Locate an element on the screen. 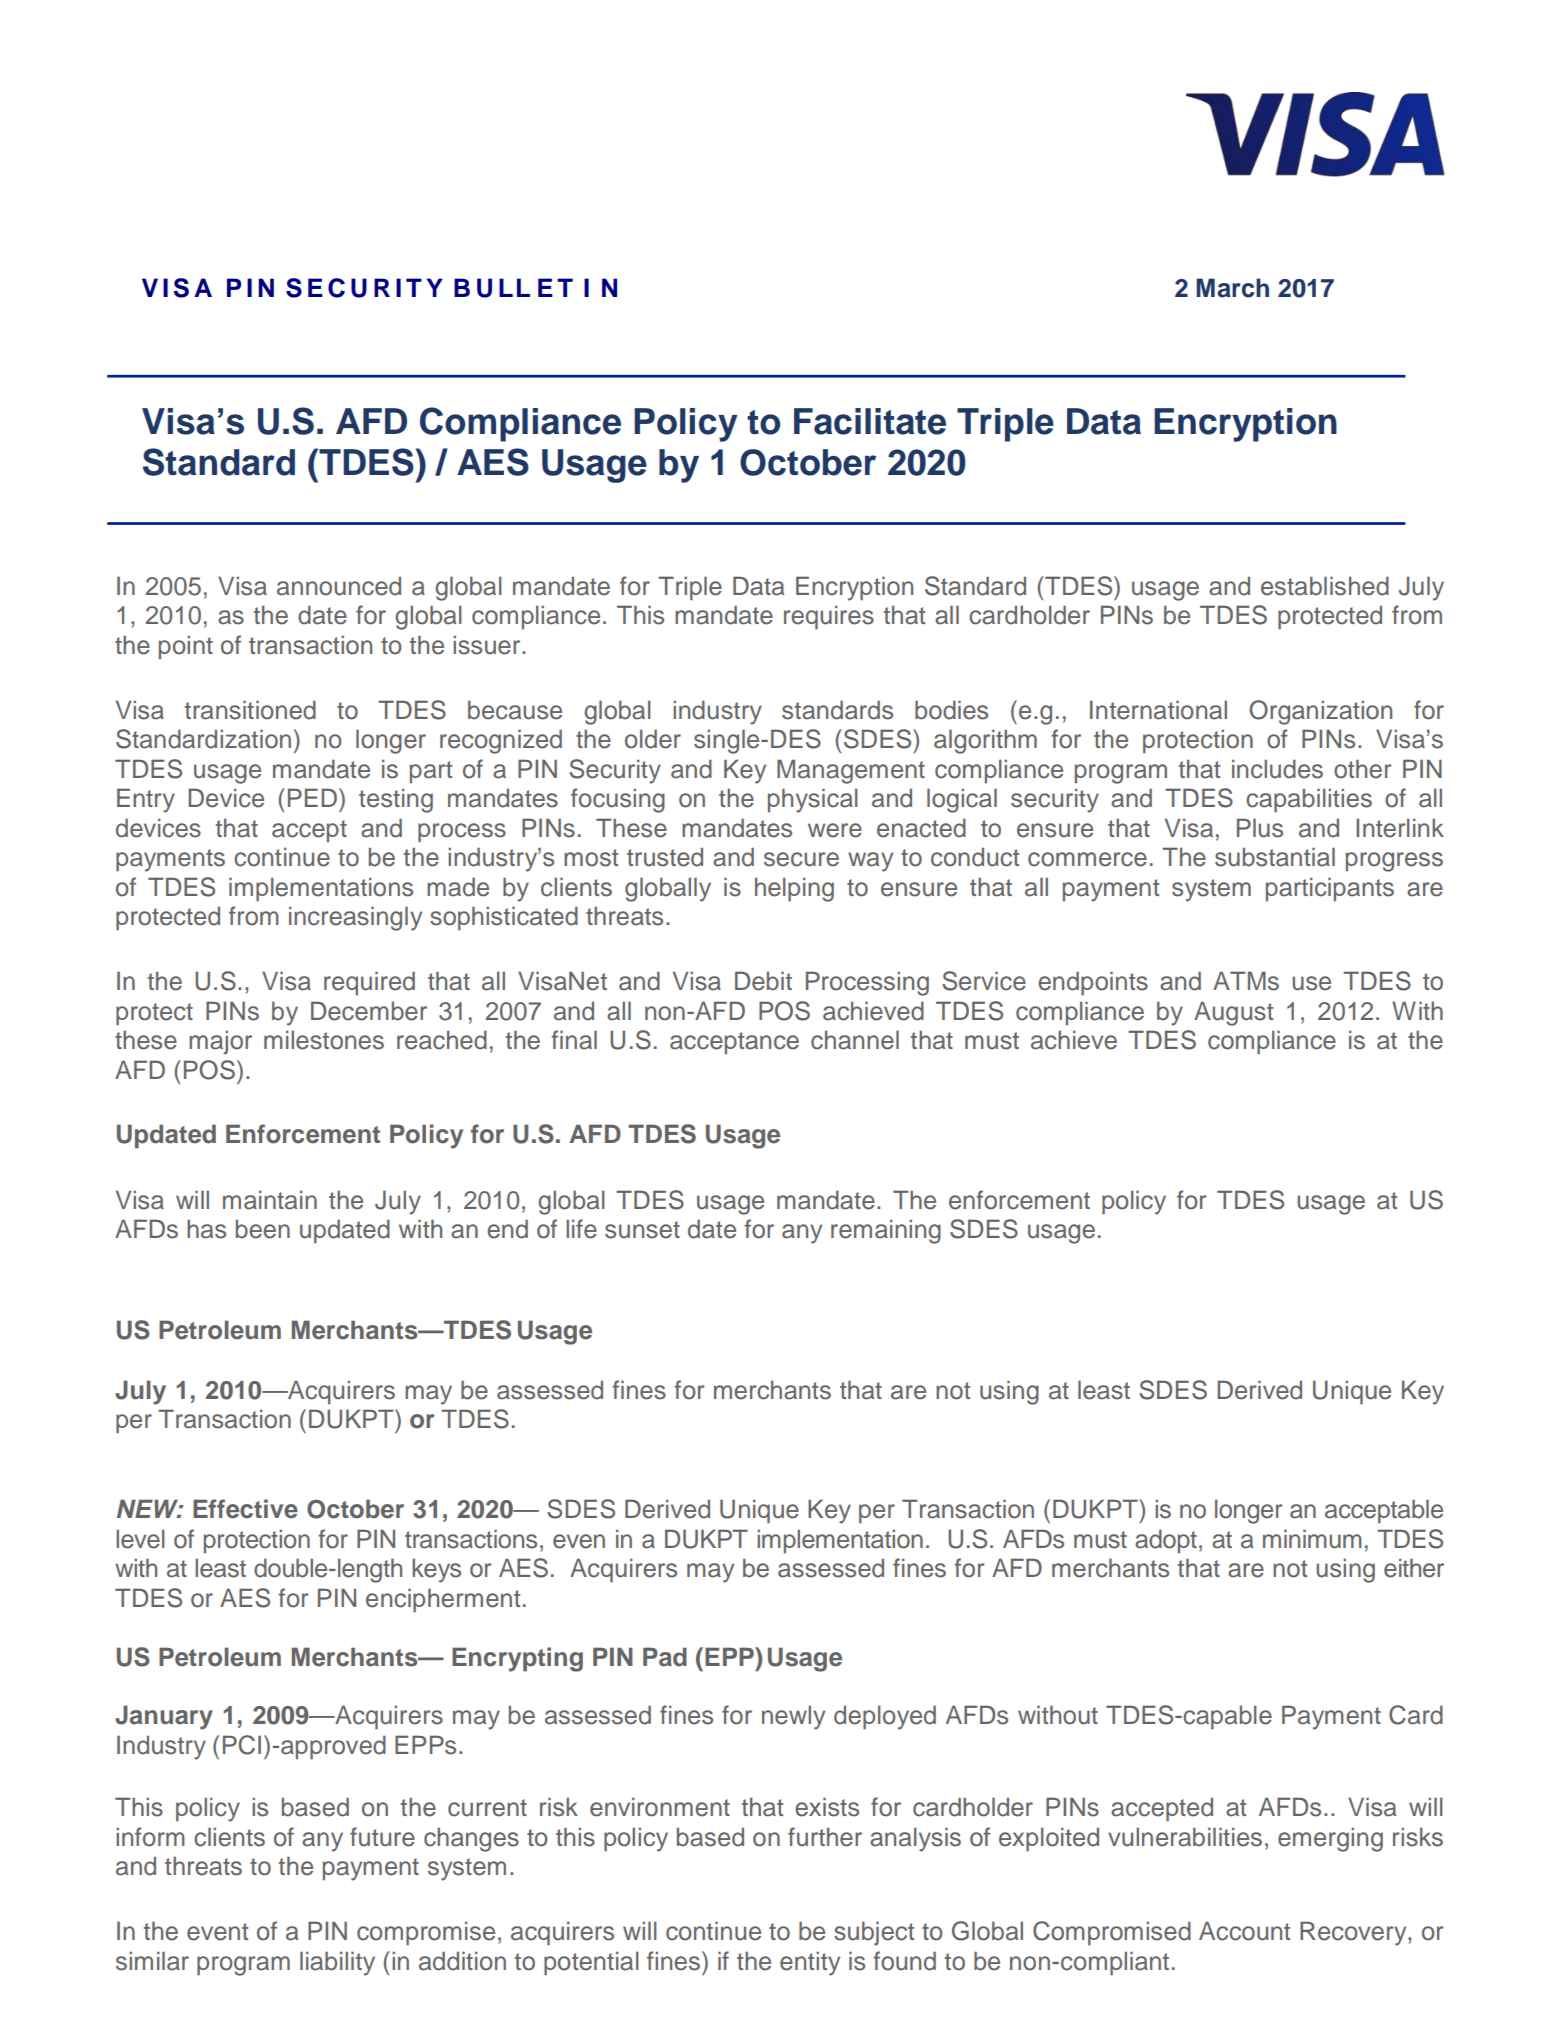  March is located at coordinates (1232, 288).
